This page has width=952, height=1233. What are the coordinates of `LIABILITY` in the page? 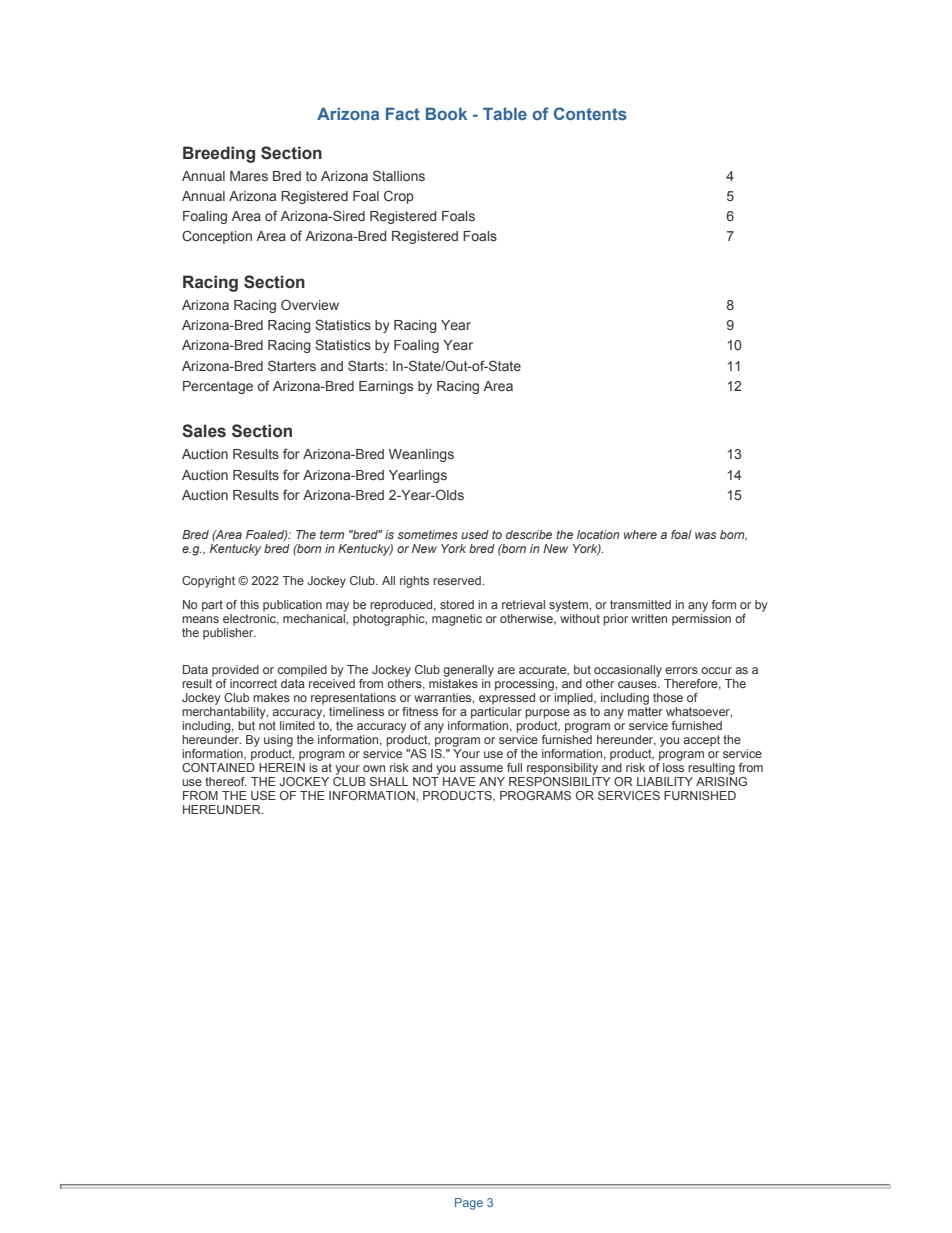 It's located at (665, 781).
